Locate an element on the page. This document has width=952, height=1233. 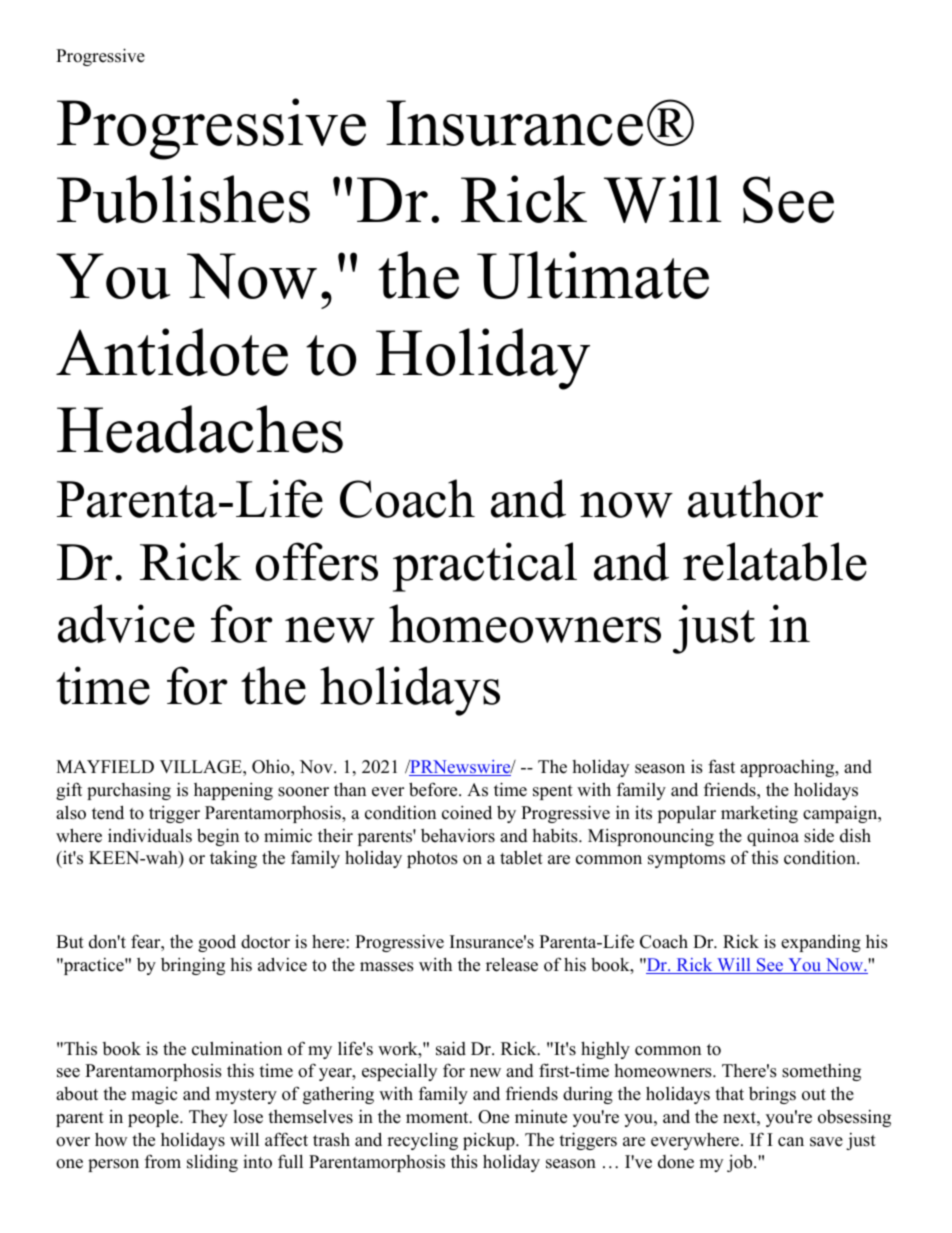
people is located at coordinates (154, 1118).
